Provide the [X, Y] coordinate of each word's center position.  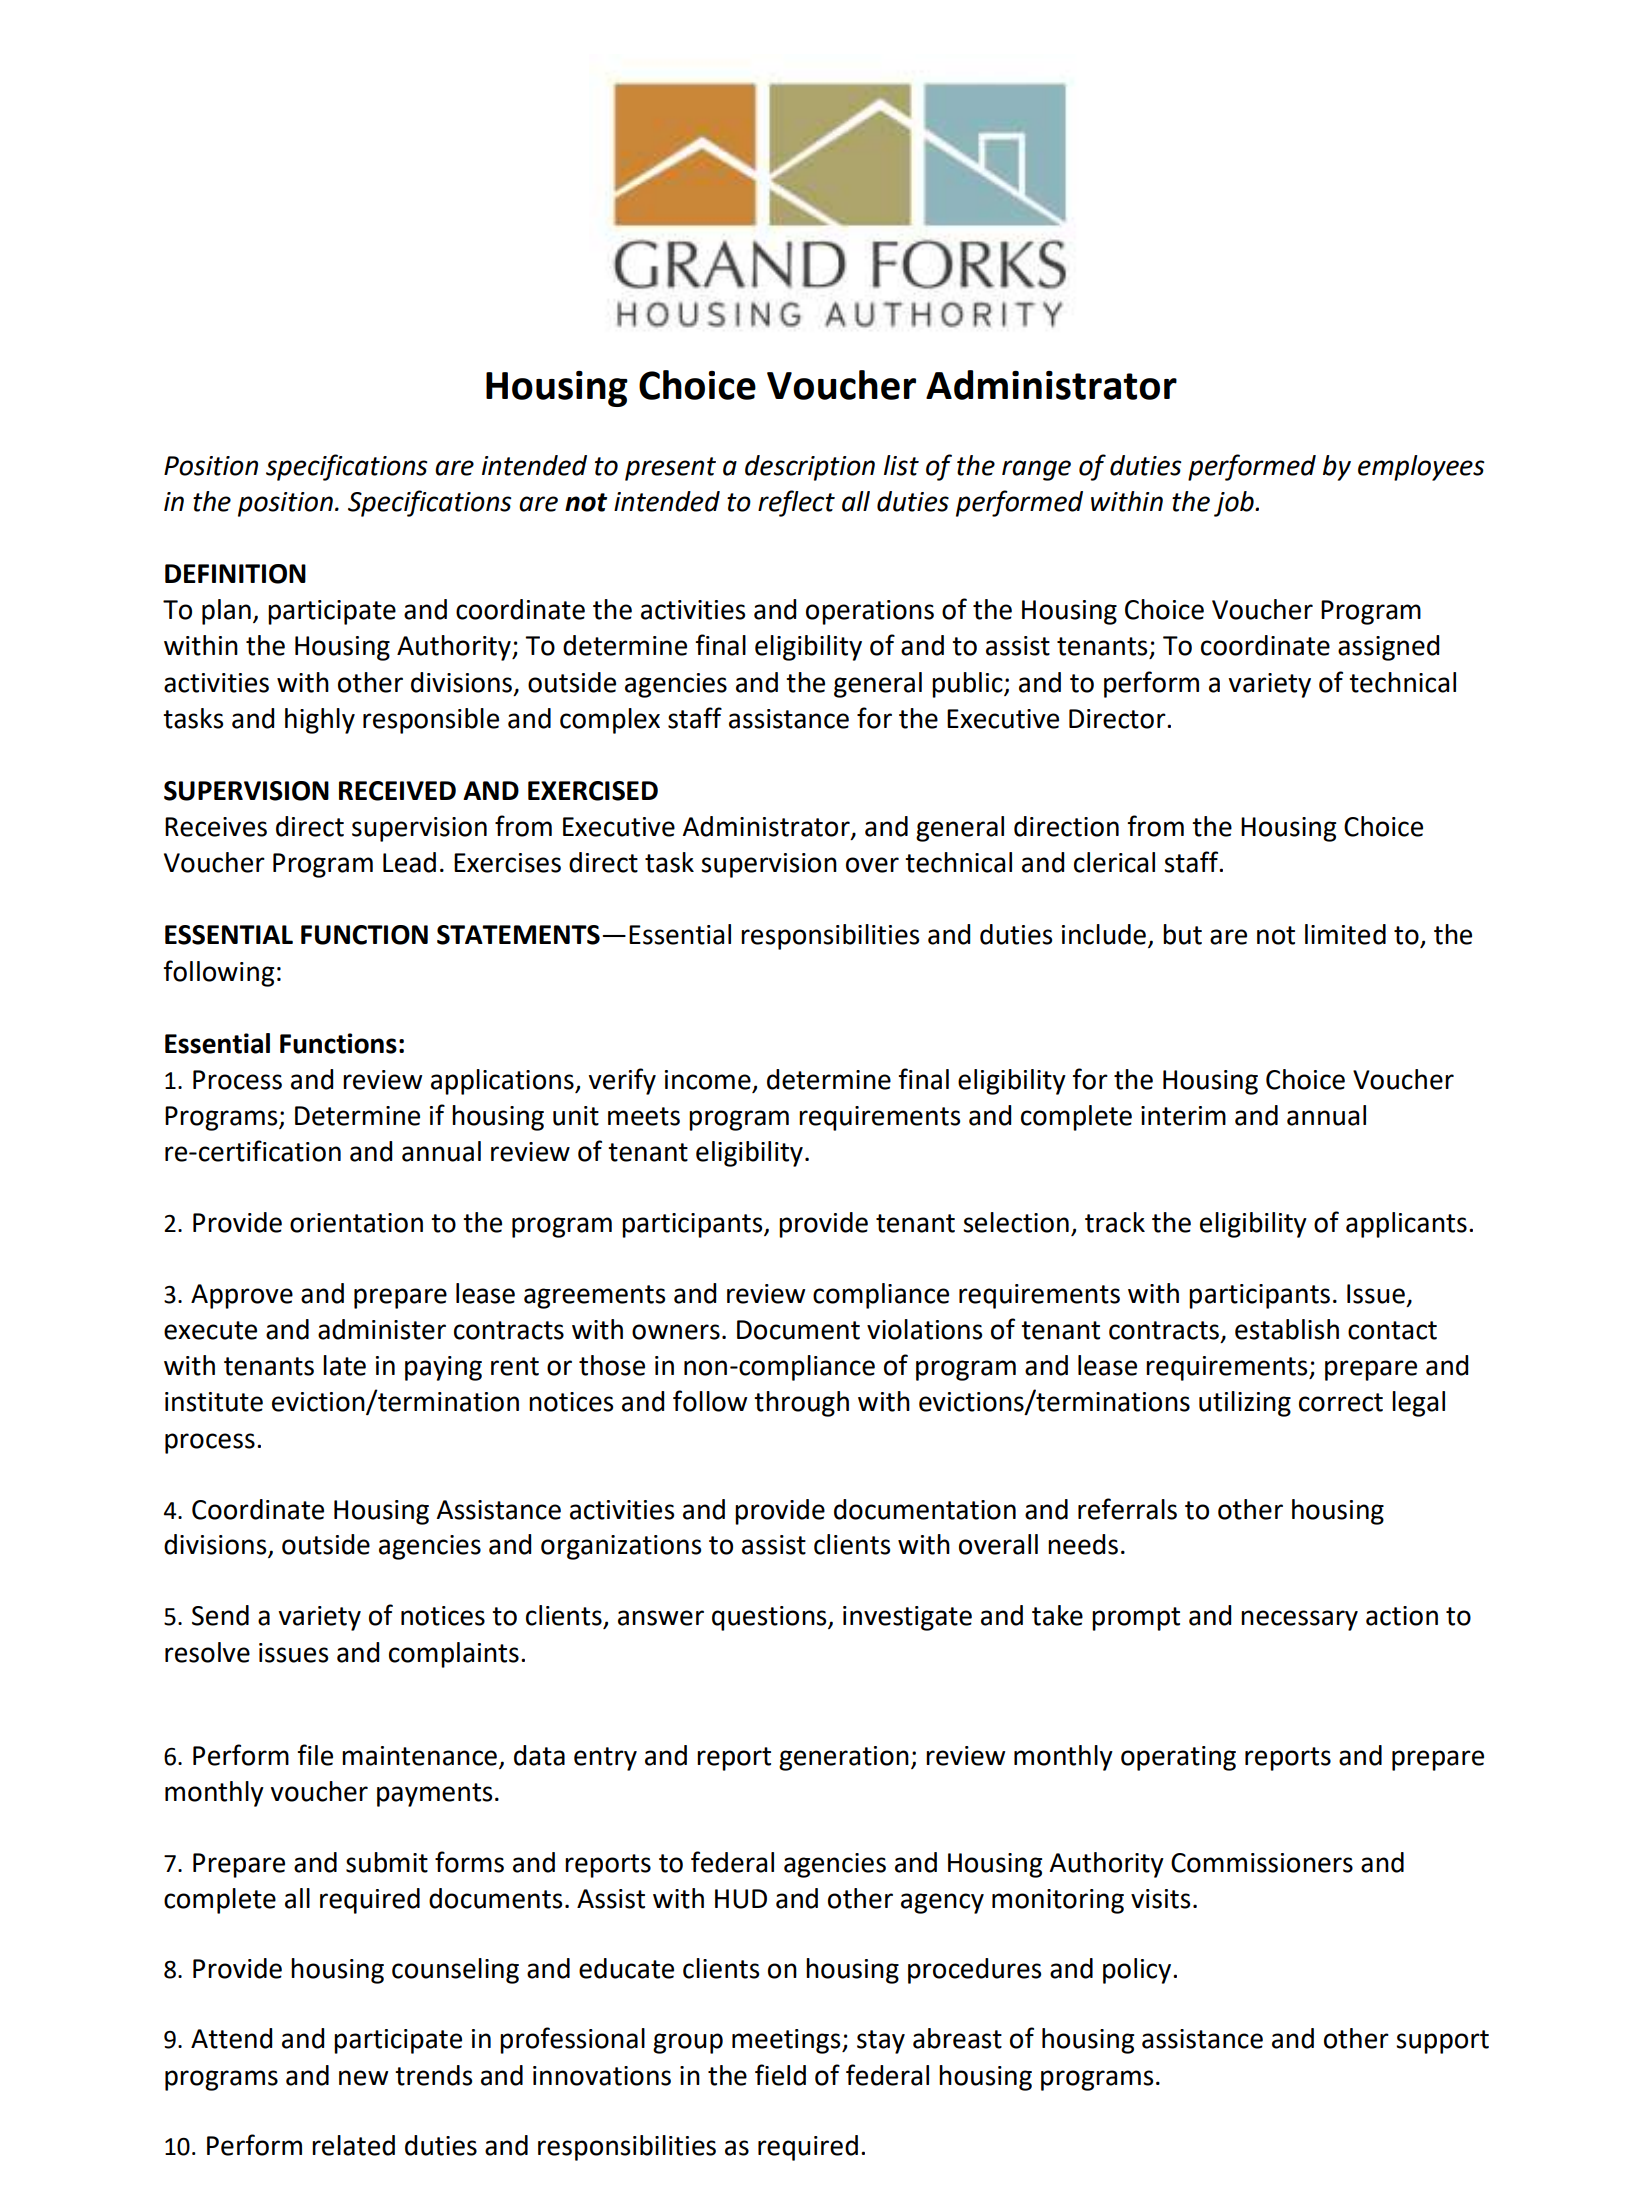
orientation [356, 1223]
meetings [787, 2041]
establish [1287, 1329]
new [363, 2078]
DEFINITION [235, 574]
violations [924, 1329]
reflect [796, 503]
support [1442, 2042]
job [1235, 504]
